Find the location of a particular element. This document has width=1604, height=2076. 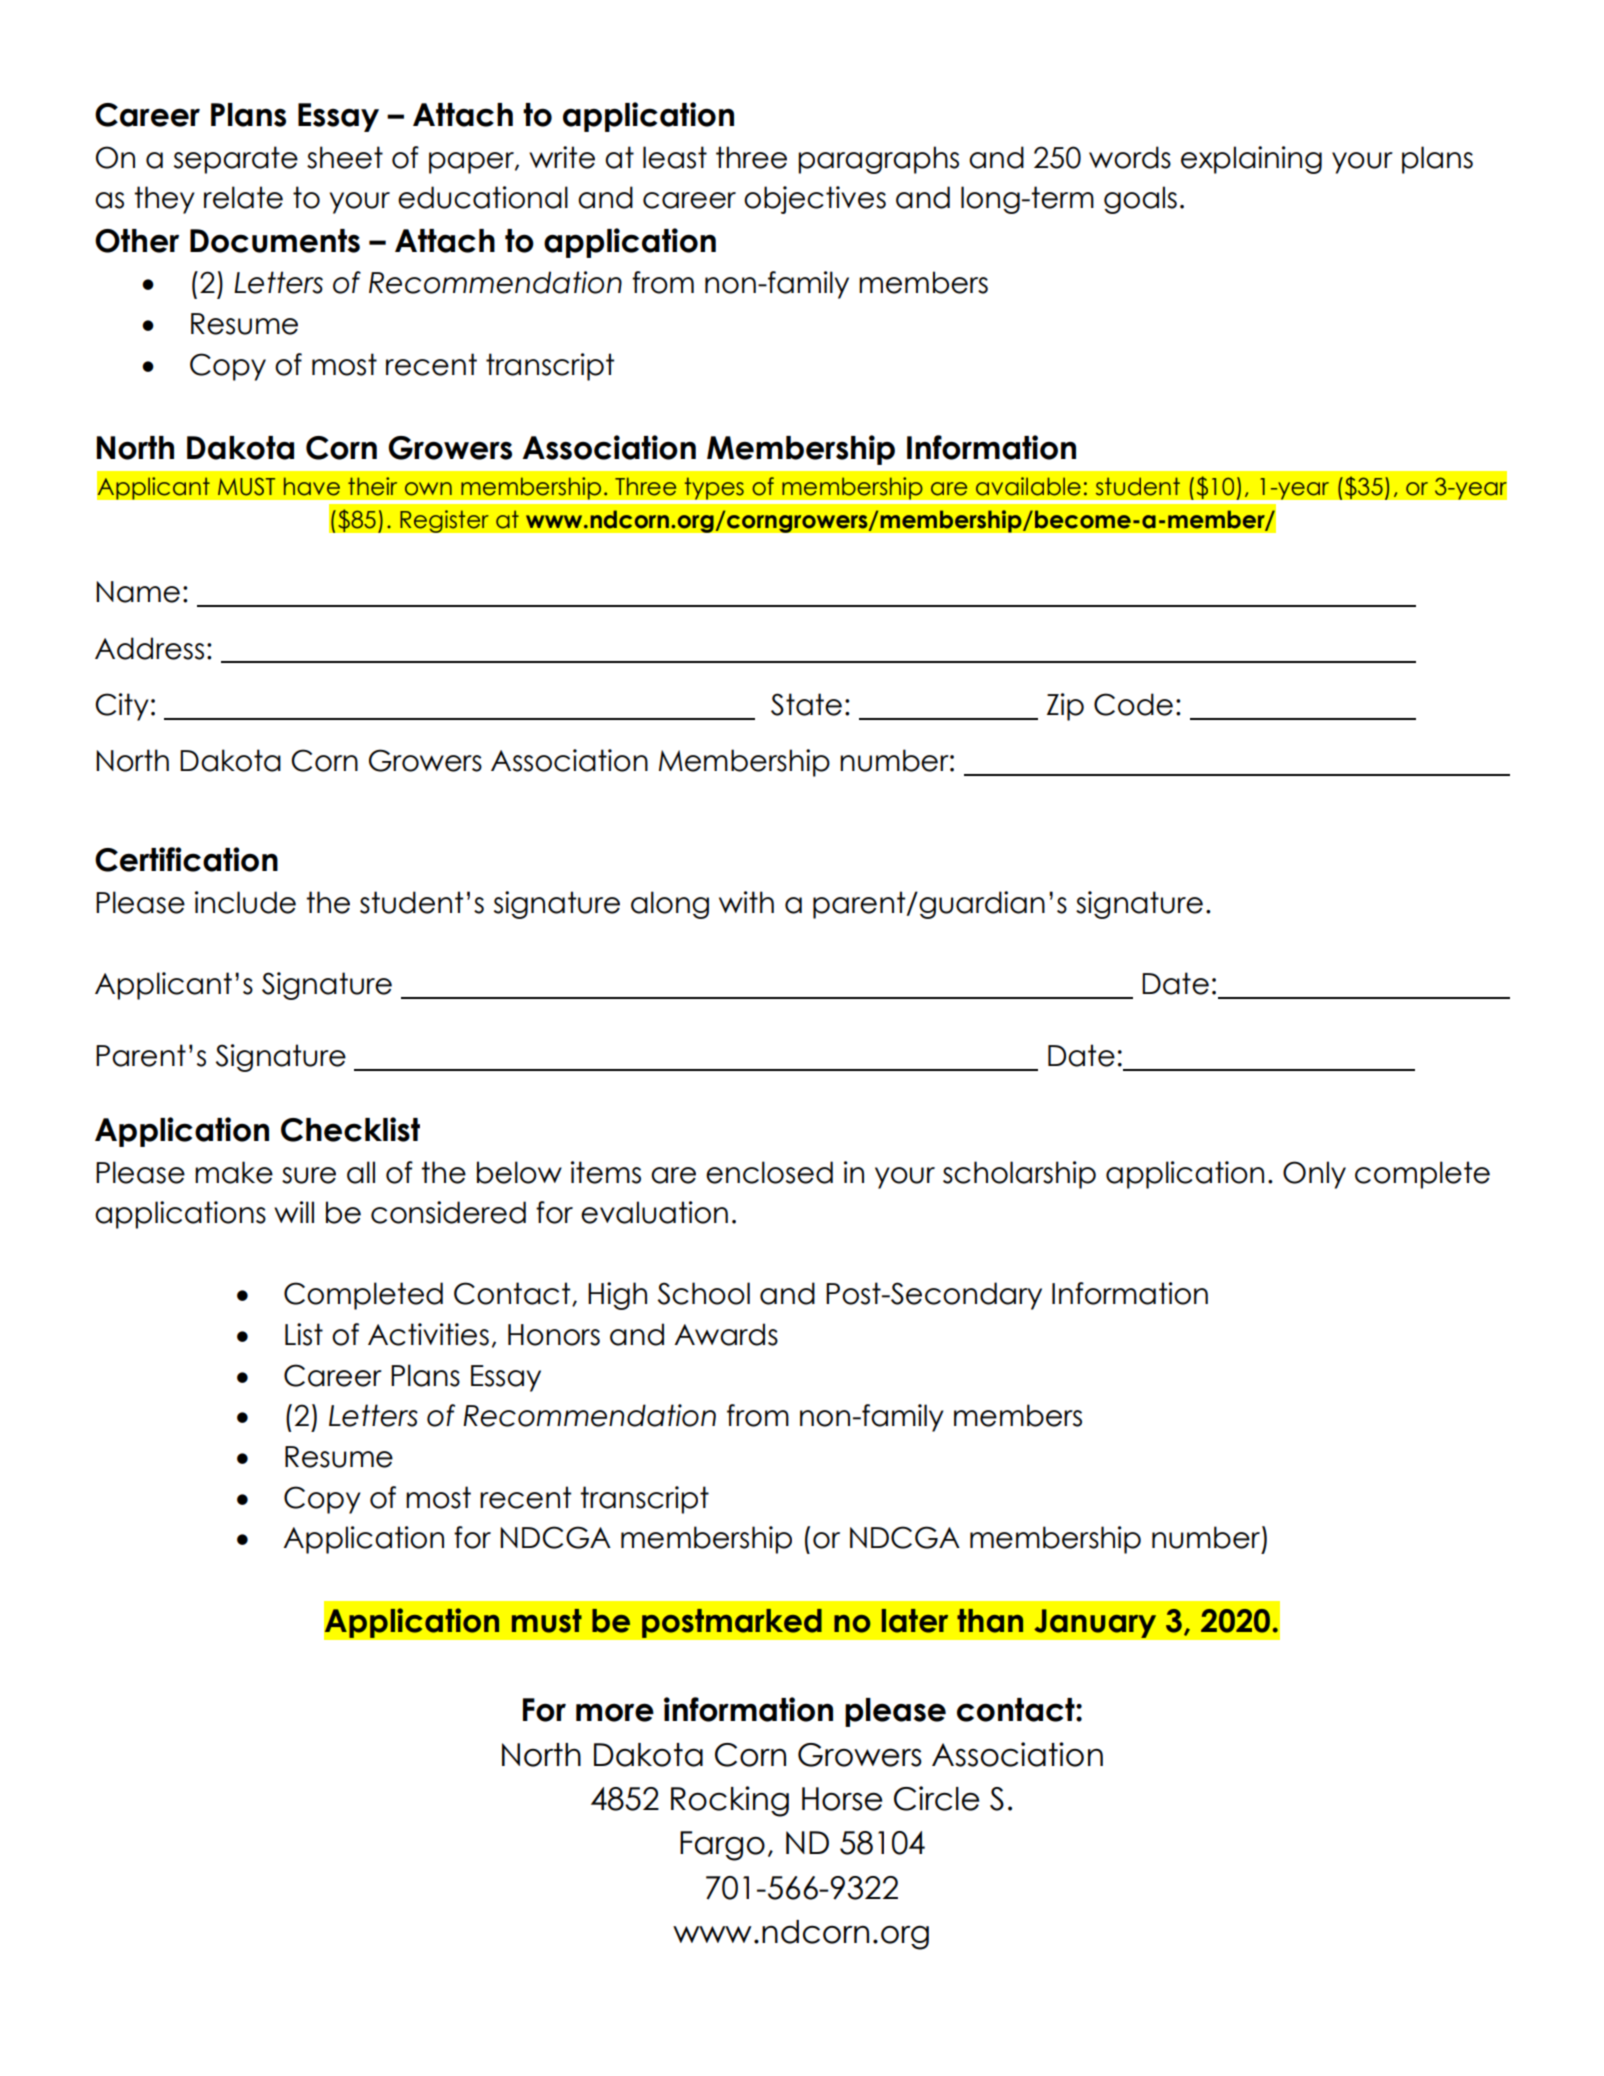

January is located at coordinates (1095, 1623).
